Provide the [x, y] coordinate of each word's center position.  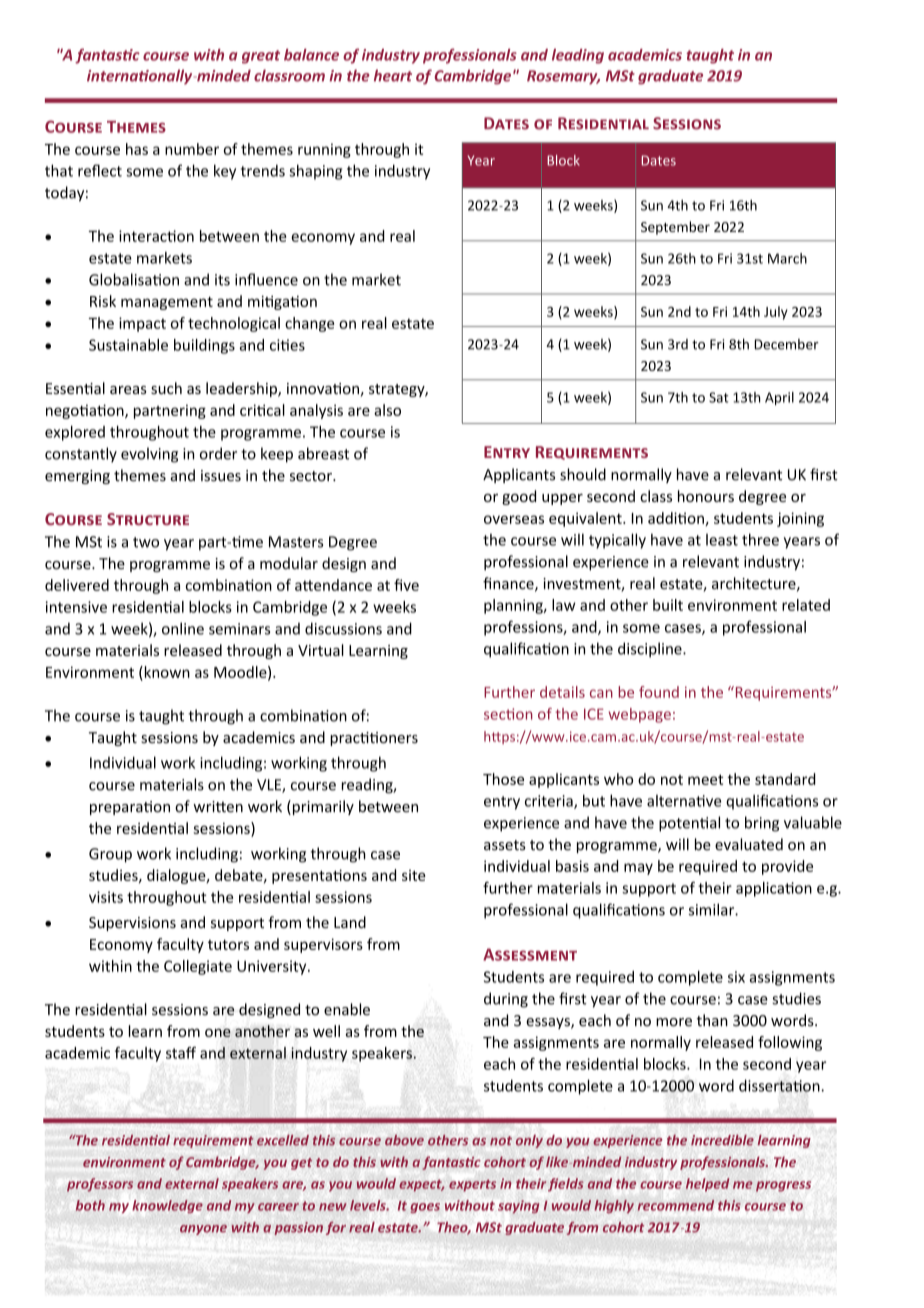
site [414, 875]
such [166, 388]
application [774, 889]
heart [393, 75]
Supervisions [132, 924]
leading [578, 56]
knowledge [168, 1206]
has [137, 149]
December [787, 344]
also [387, 410]
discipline [651, 650]
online [183, 628]
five [406, 585]
